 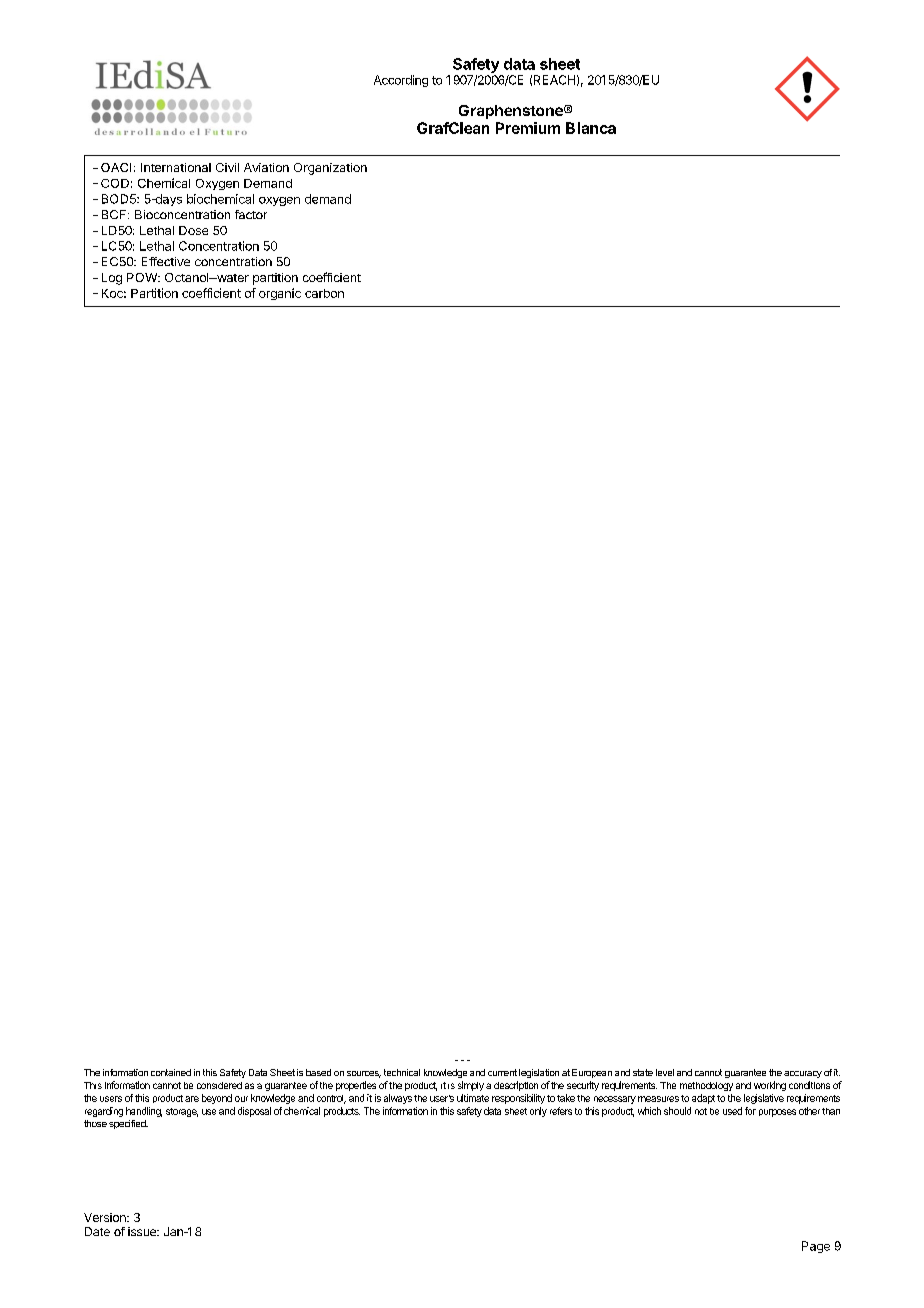 What do you see at coordinates (176, 167) in the image?
I see `International` at bounding box center [176, 167].
